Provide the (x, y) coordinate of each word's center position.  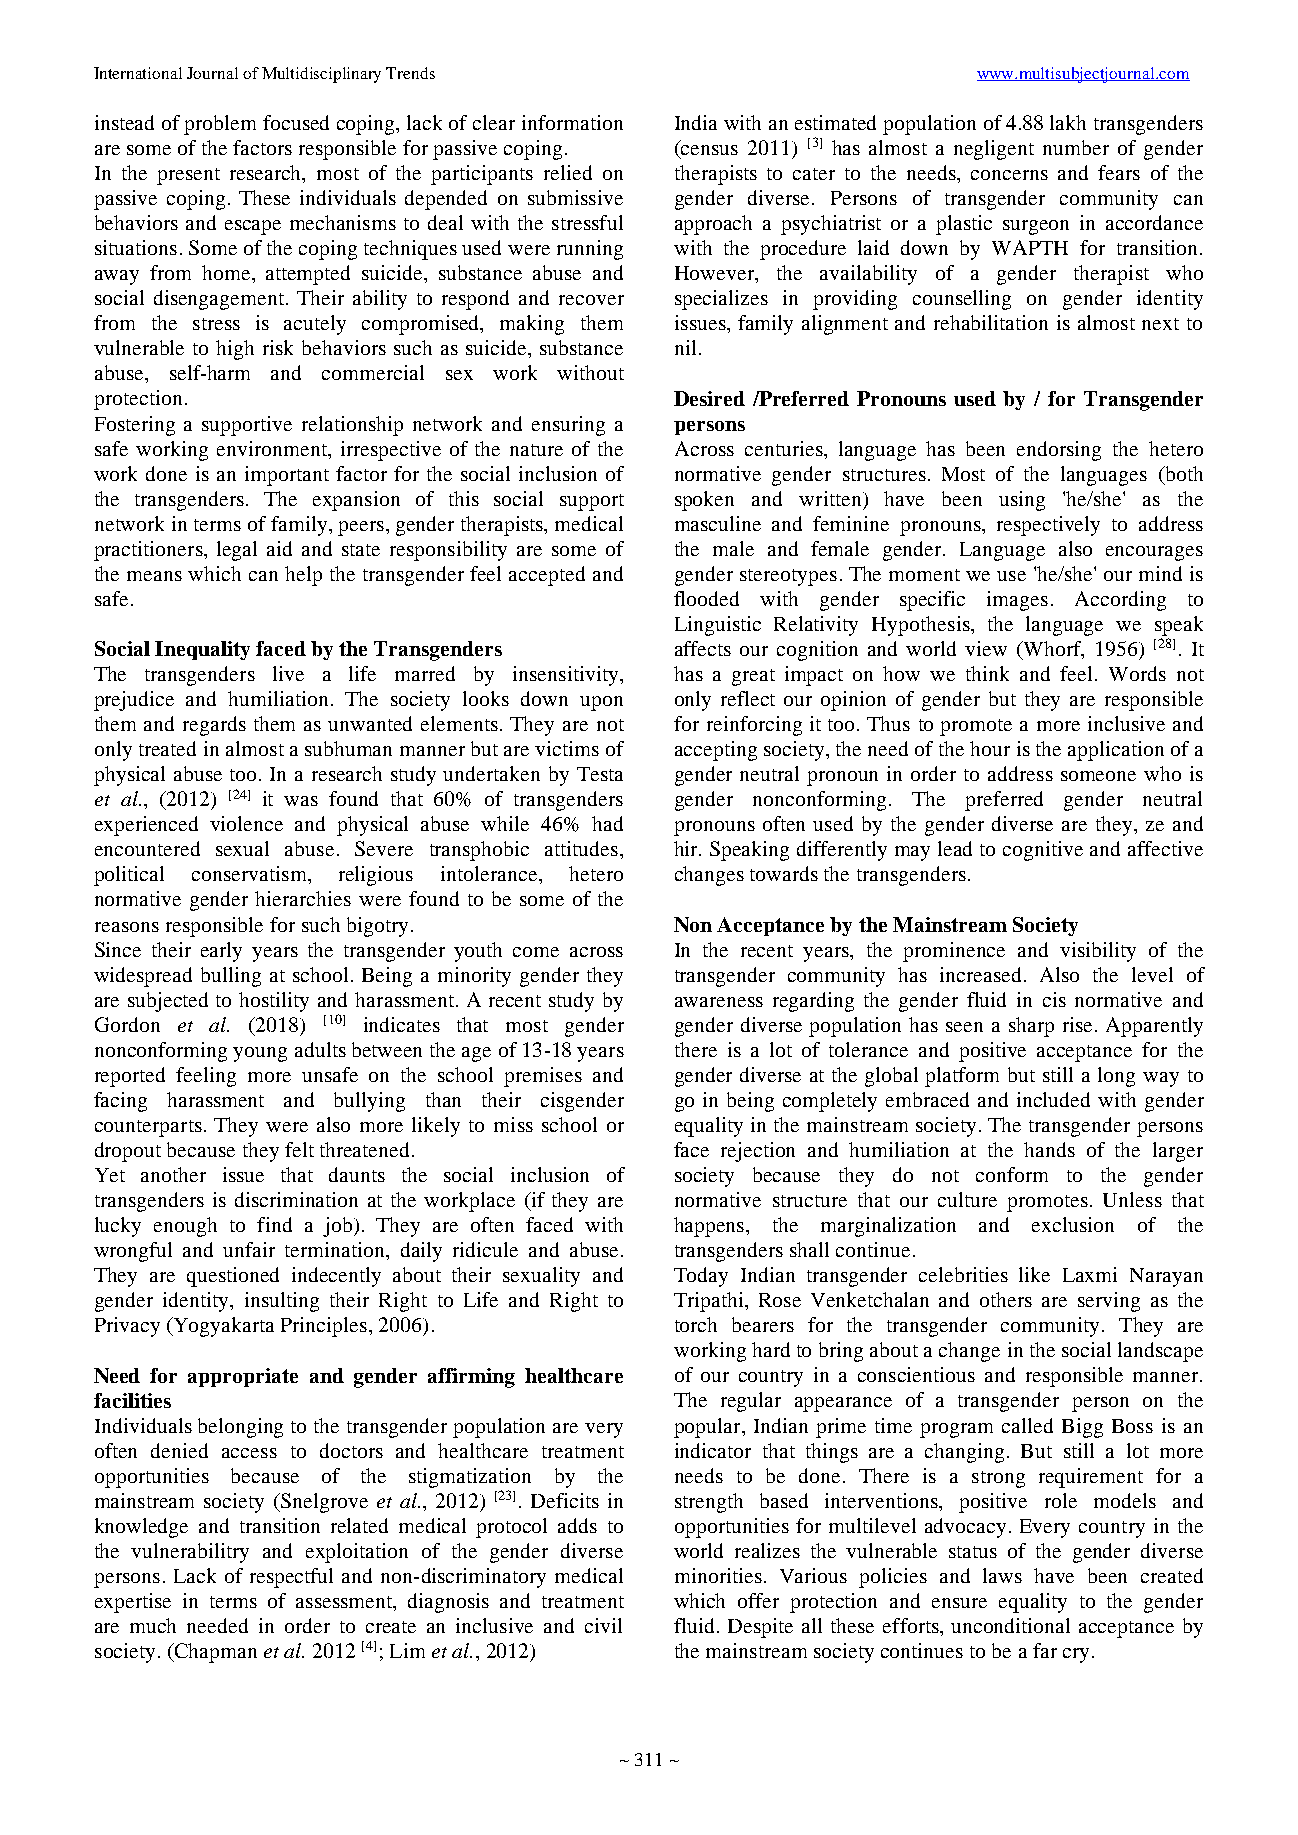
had (607, 823)
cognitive (1043, 851)
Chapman (214, 1653)
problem (220, 125)
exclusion (1073, 1224)
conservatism (250, 873)
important (287, 476)
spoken (704, 501)
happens (710, 1227)
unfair (249, 1249)
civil (603, 1625)
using (1022, 501)
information (572, 122)
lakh (1068, 122)
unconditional (1010, 1625)
